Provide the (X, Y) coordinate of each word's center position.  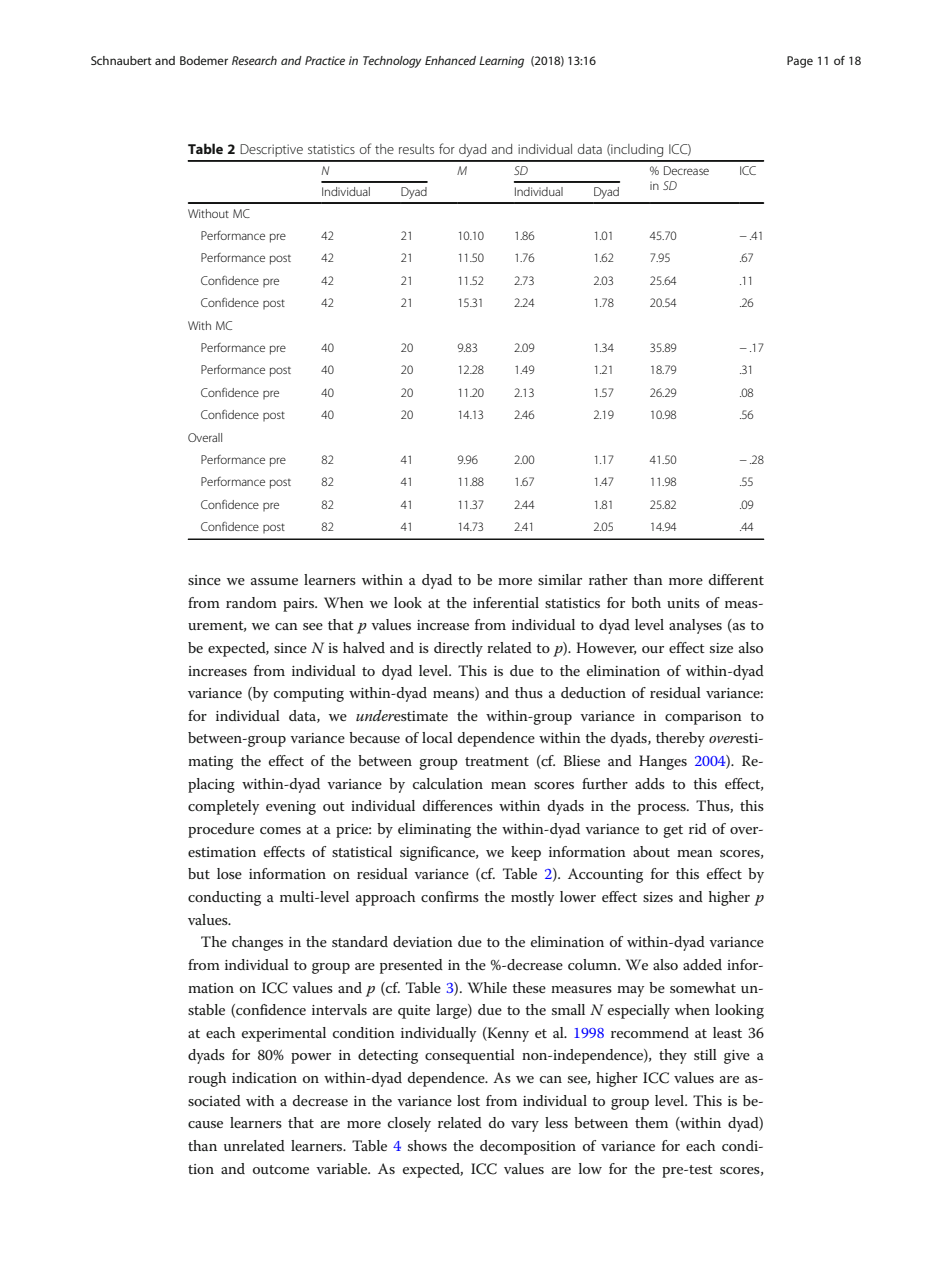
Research (254, 60)
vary (525, 1126)
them (651, 1122)
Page (800, 62)
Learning (501, 62)
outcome (281, 1169)
